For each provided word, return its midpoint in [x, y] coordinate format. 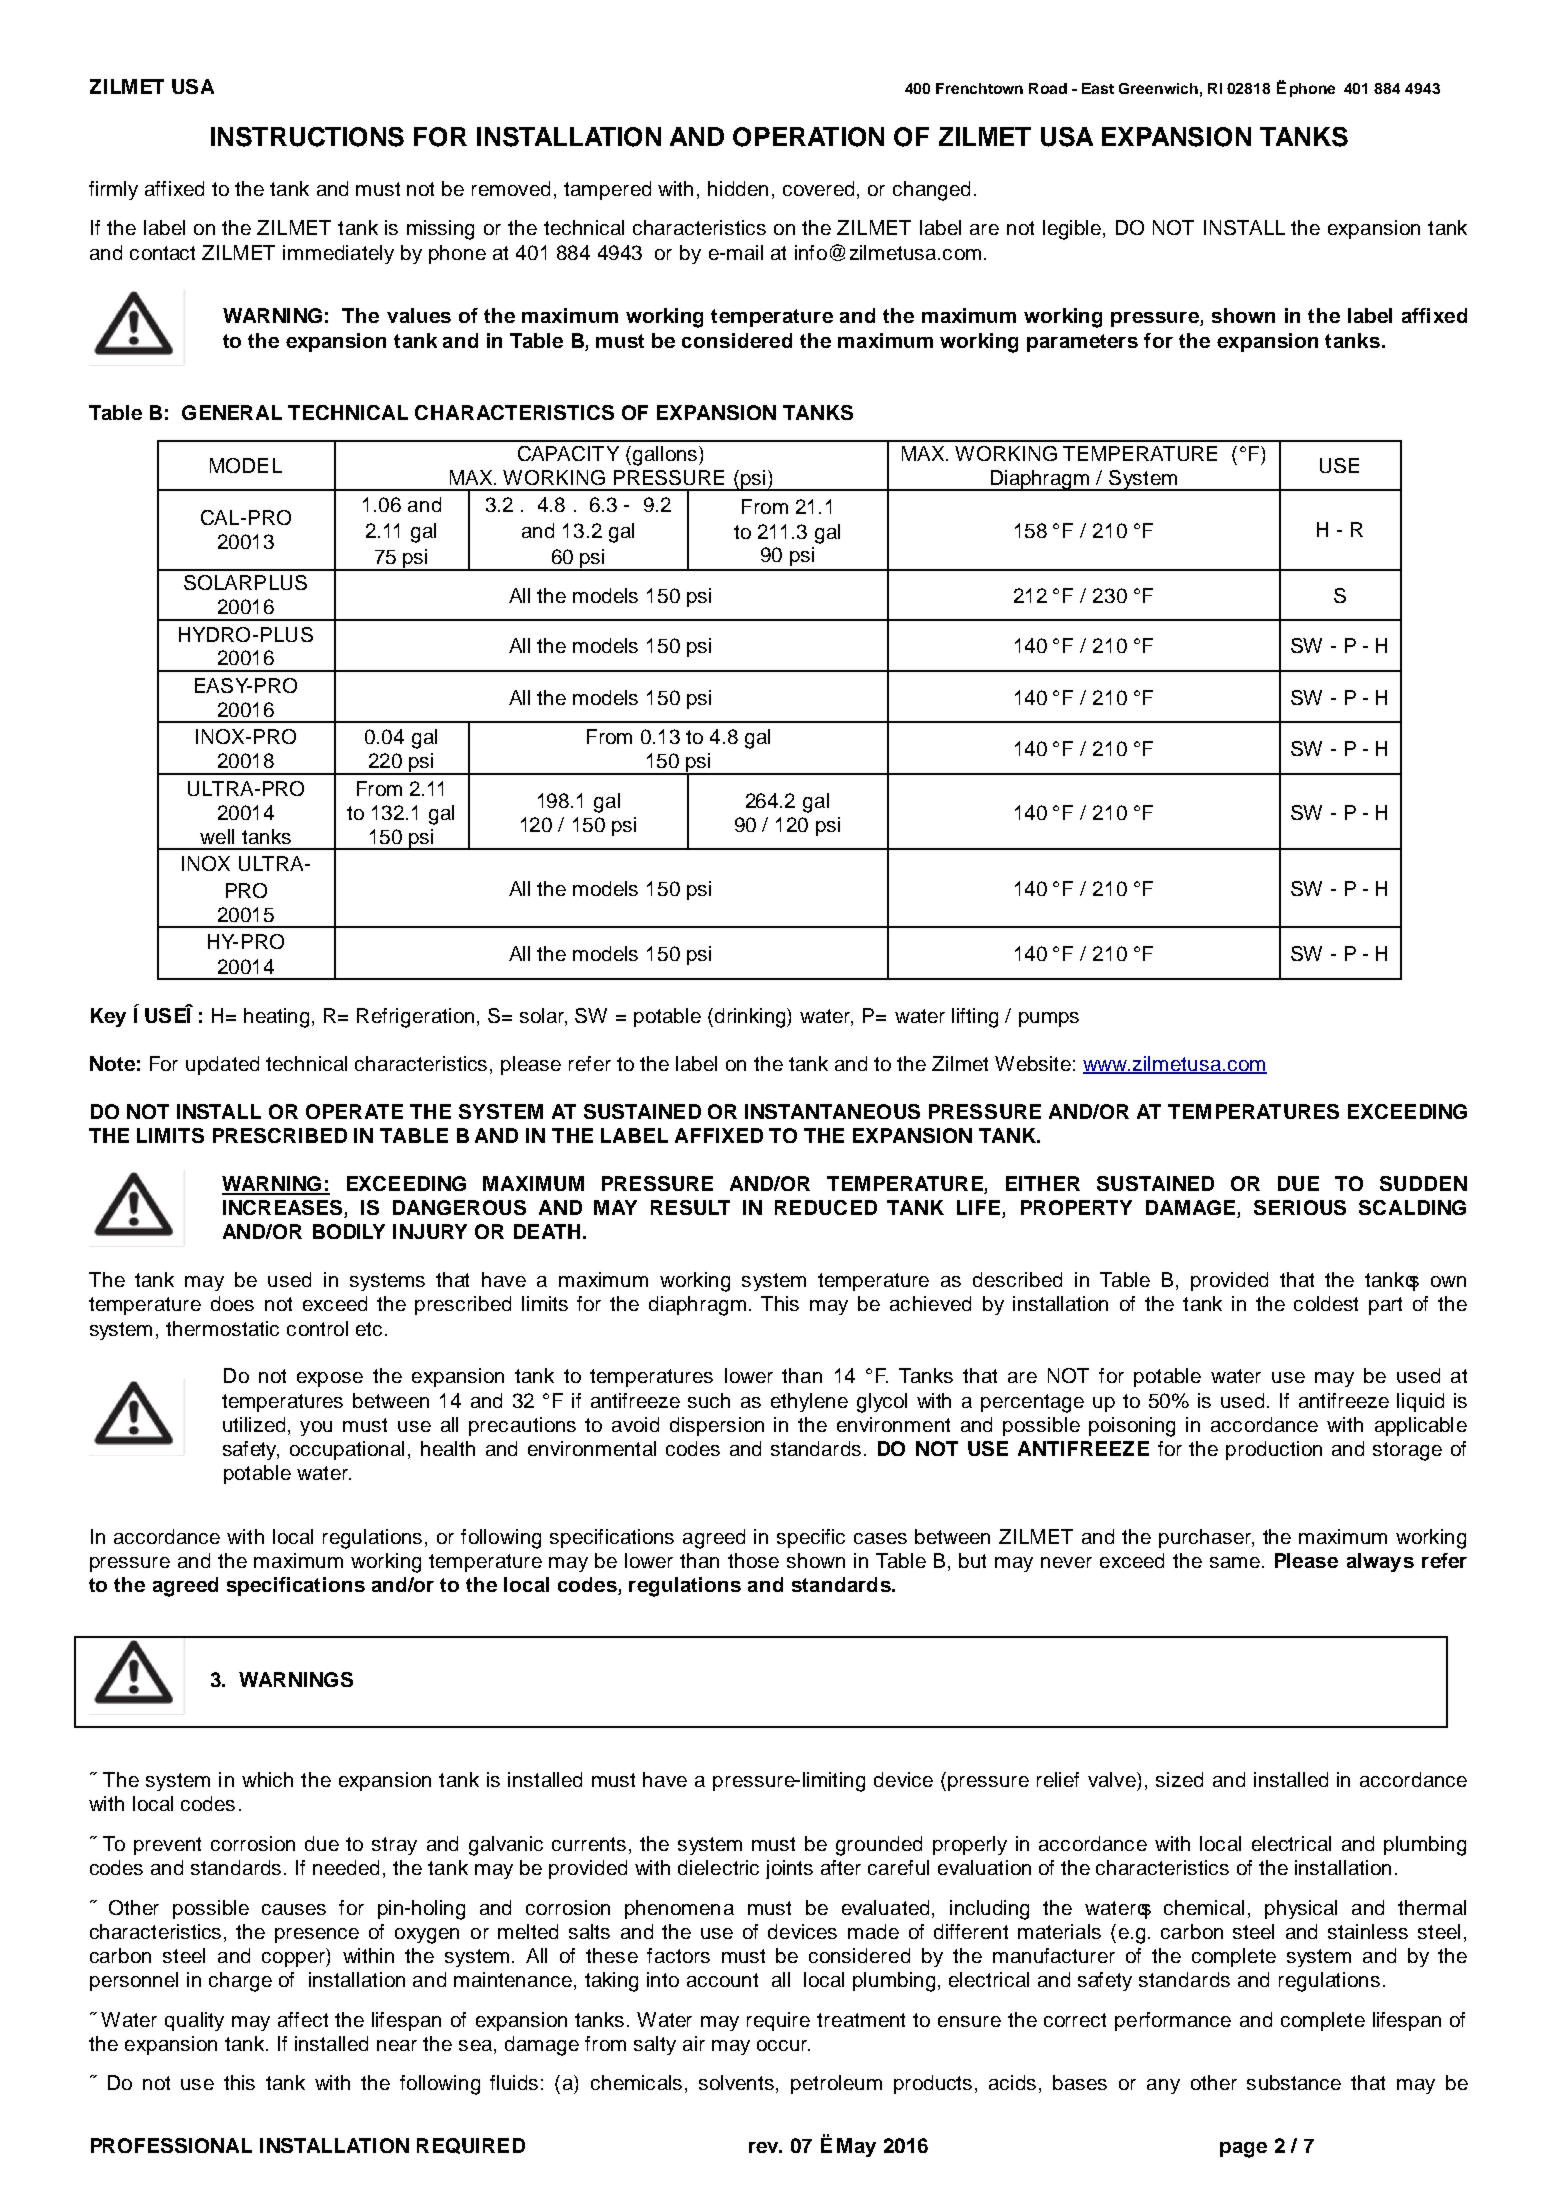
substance [1294, 2082]
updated [222, 1065]
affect [303, 2019]
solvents [738, 2084]
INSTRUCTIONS [307, 137]
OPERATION [808, 137]
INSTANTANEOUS [832, 1111]
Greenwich [1158, 88]
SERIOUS [1300, 1207]
